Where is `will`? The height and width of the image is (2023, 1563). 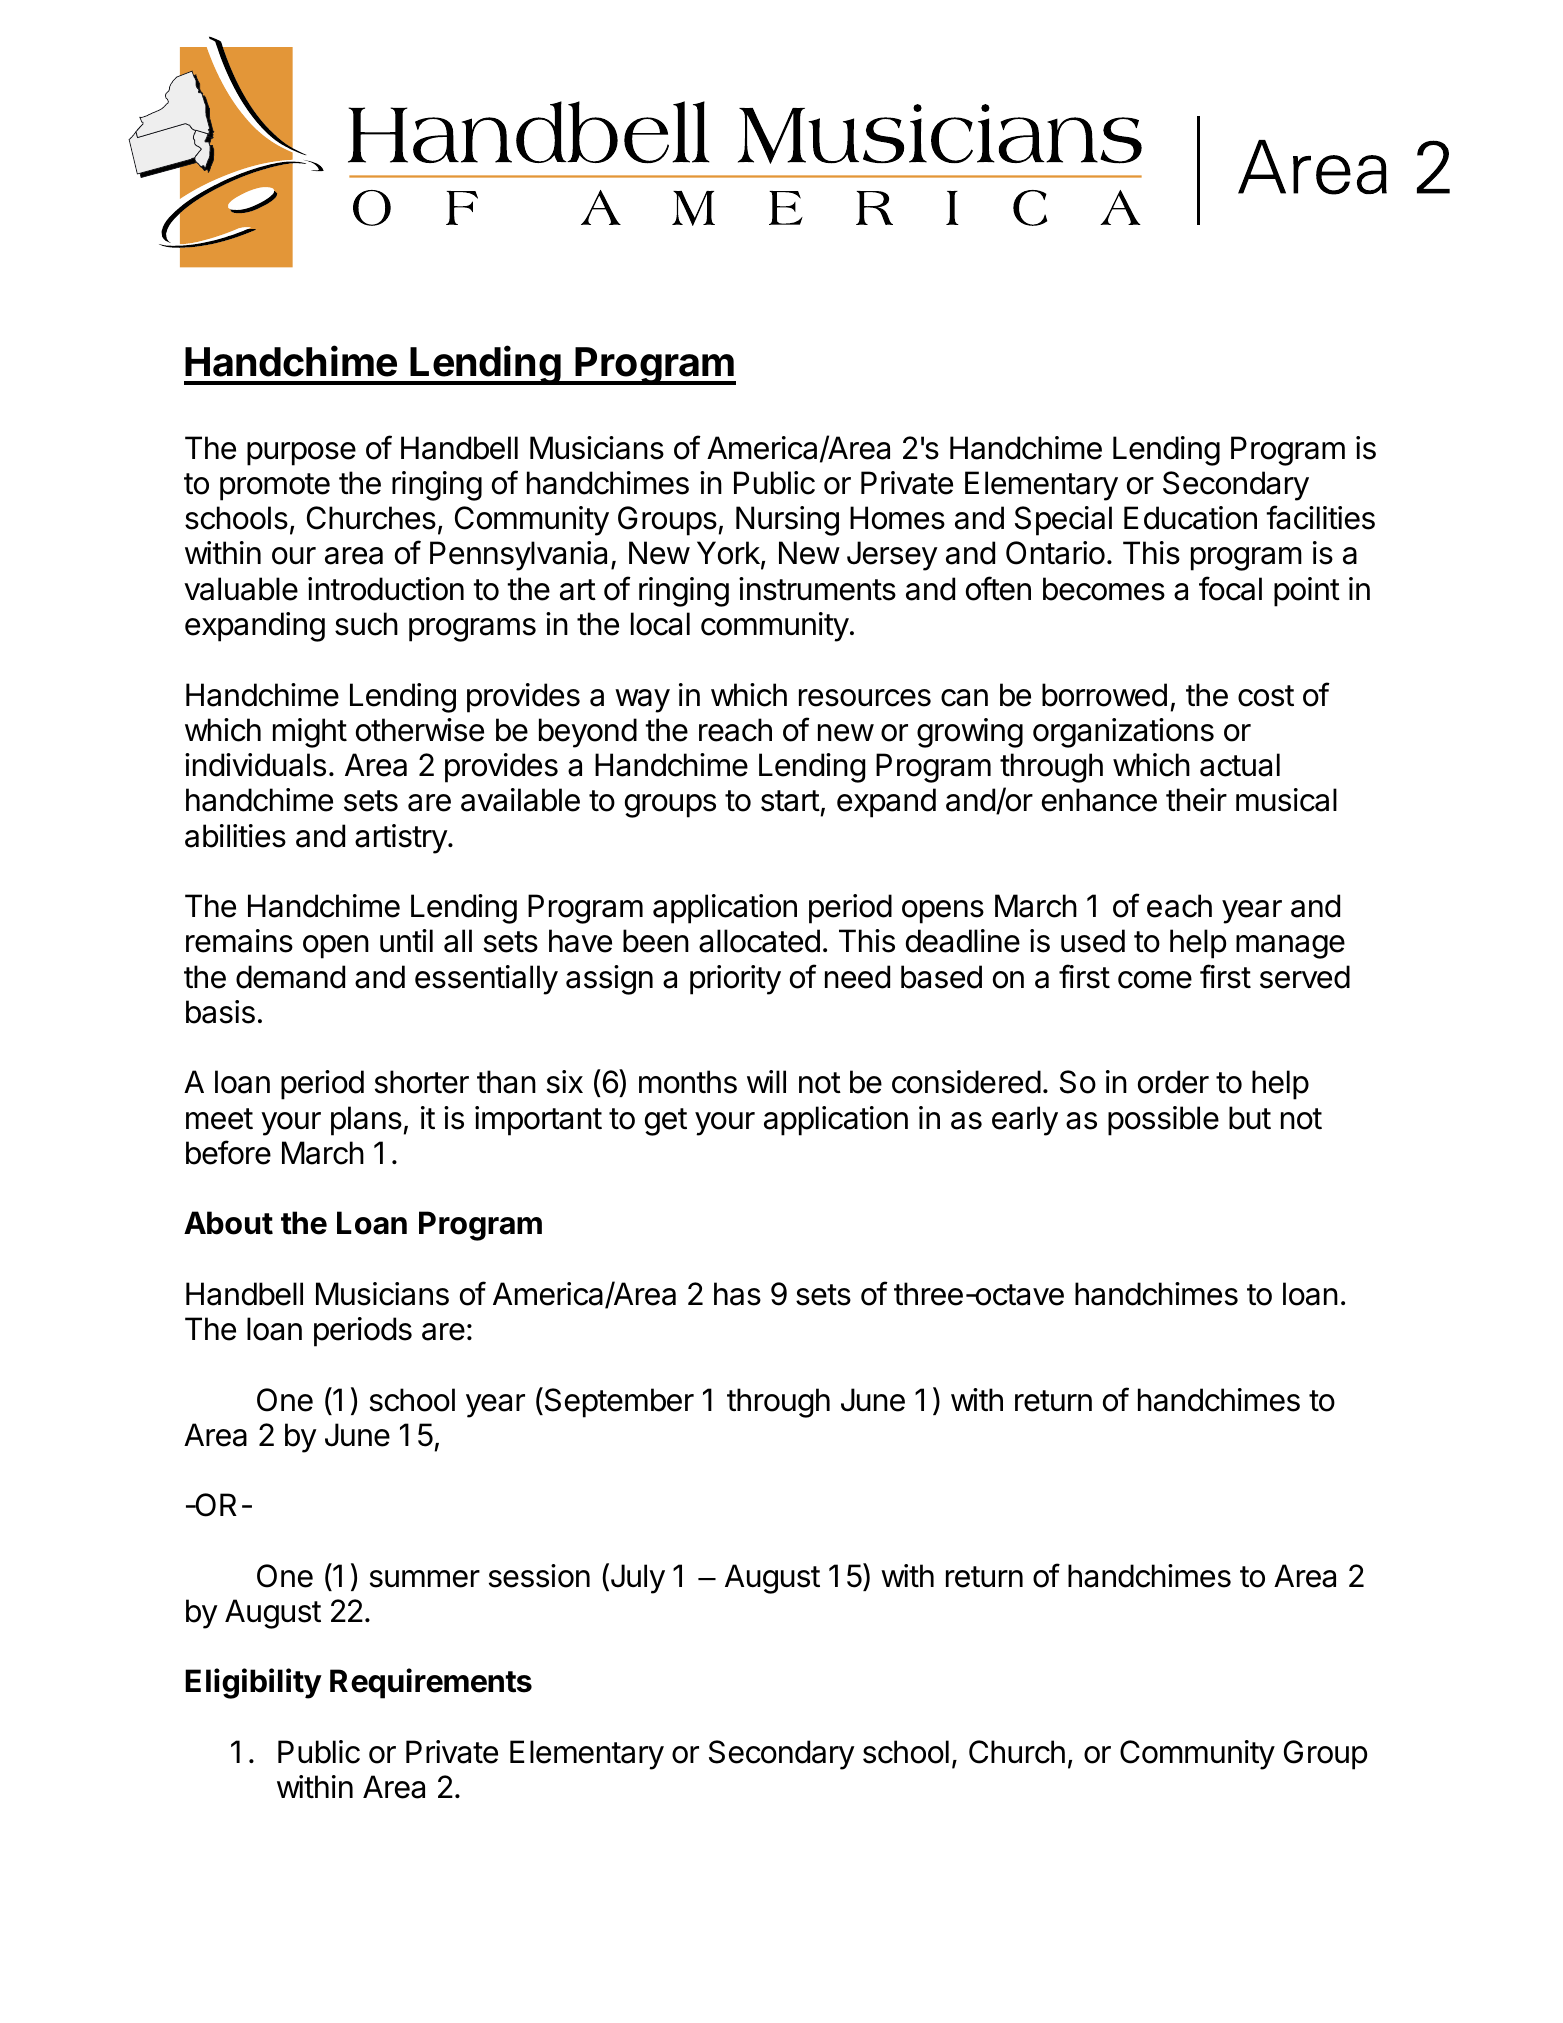 will is located at coordinates (766, 1081).
